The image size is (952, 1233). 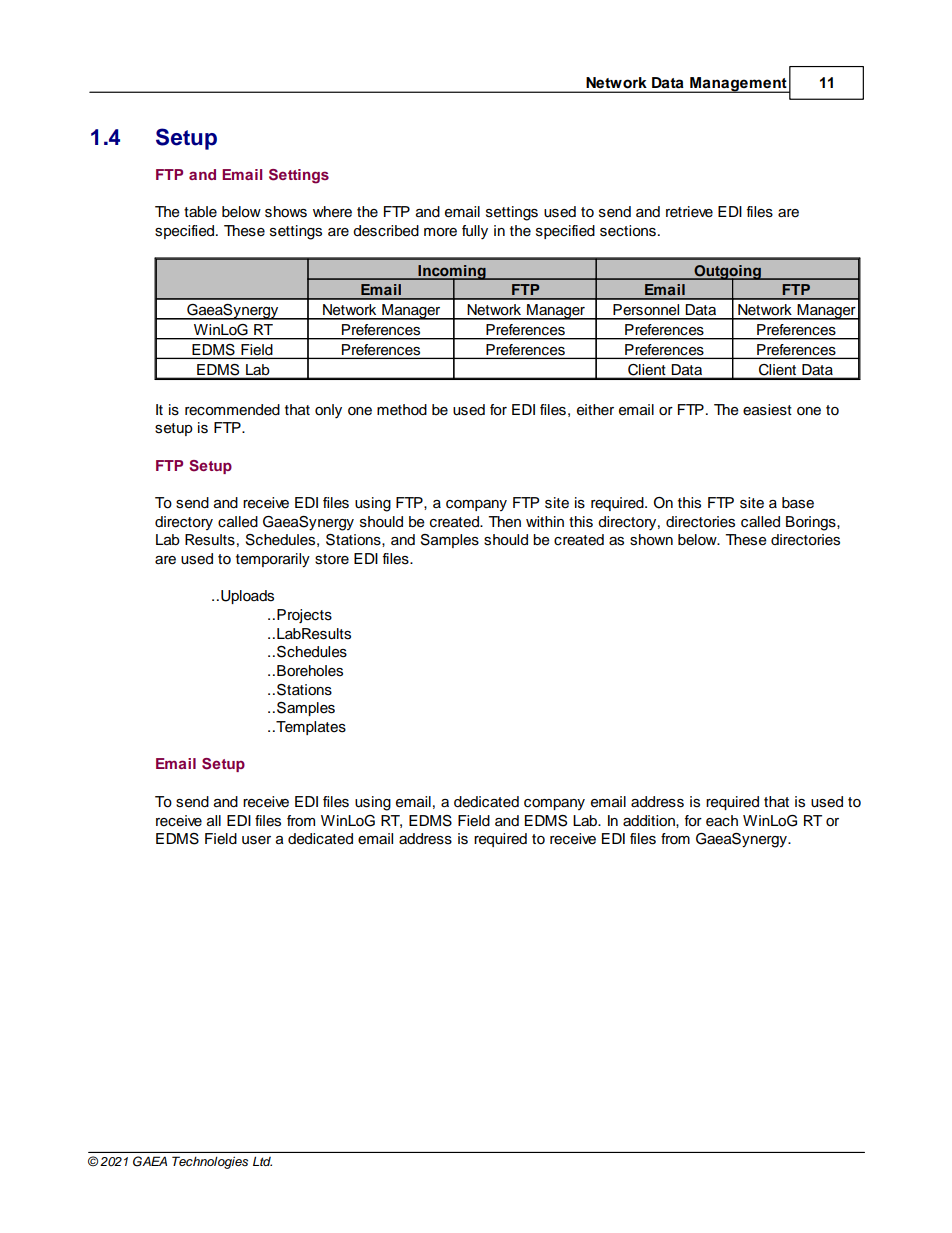 What do you see at coordinates (262, 1161) in the document?
I see `Ltd` at bounding box center [262, 1161].
